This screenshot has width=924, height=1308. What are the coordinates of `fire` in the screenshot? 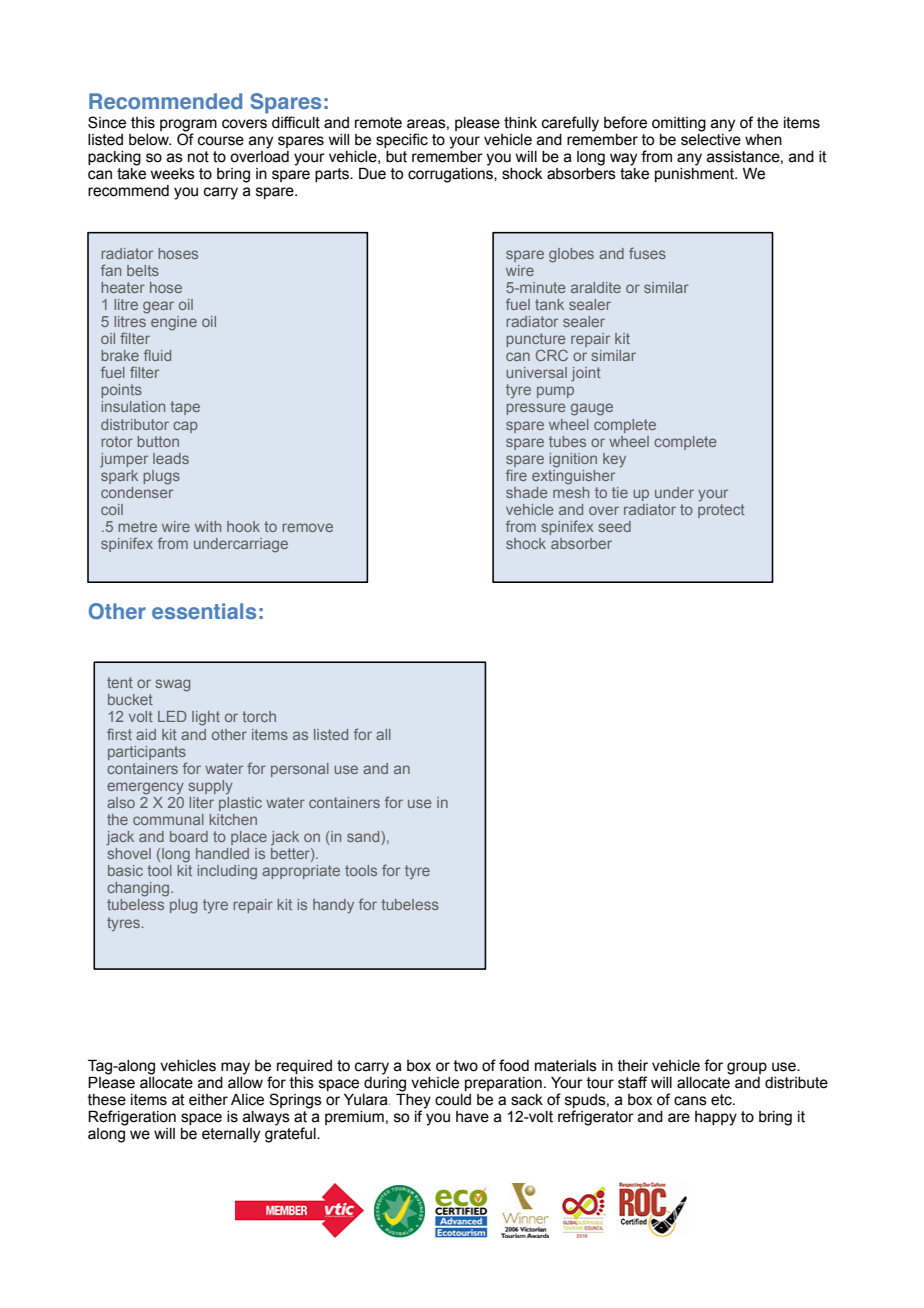 It's located at (516, 475).
